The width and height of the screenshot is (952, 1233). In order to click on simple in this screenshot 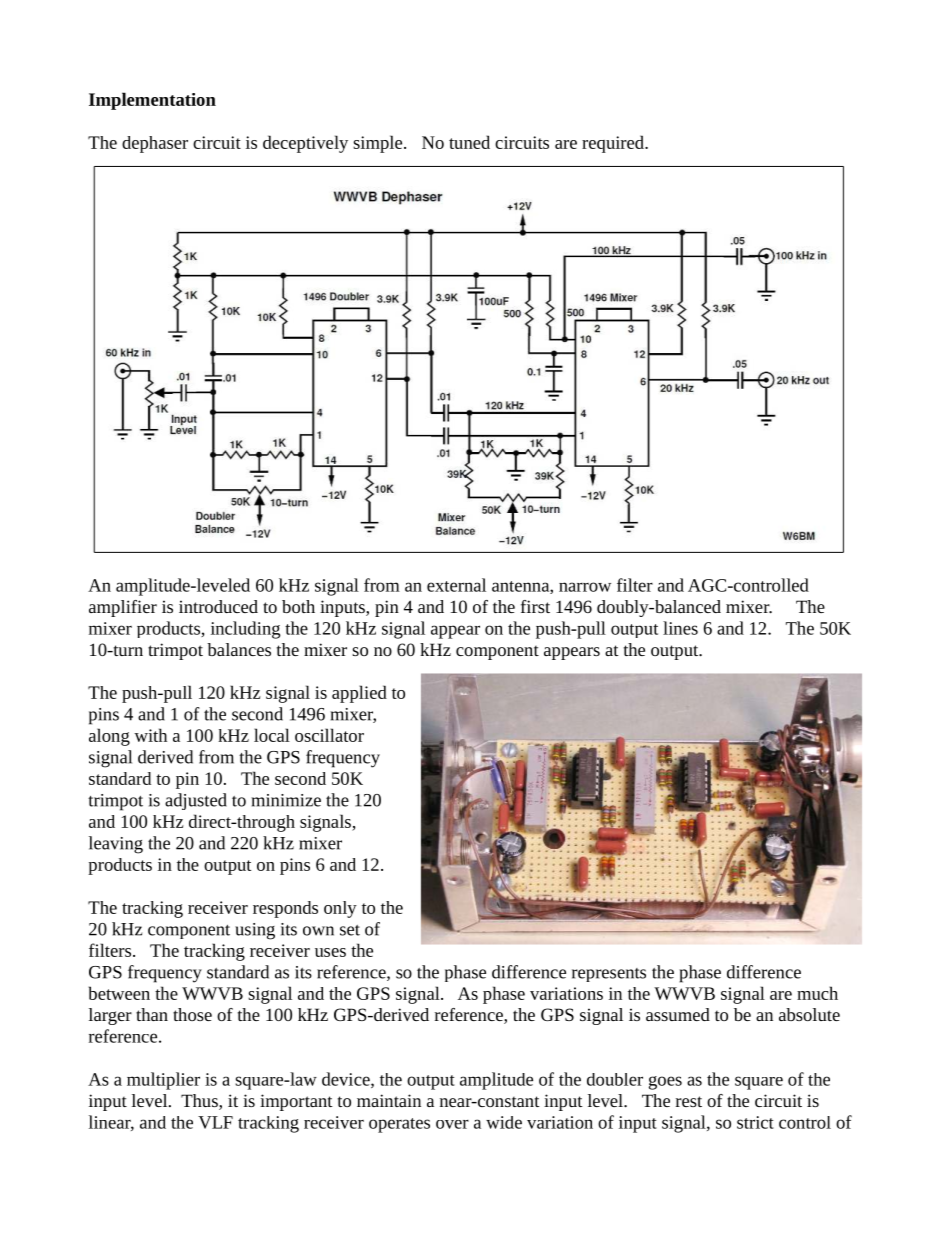, I will do `click(379, 144)`.
